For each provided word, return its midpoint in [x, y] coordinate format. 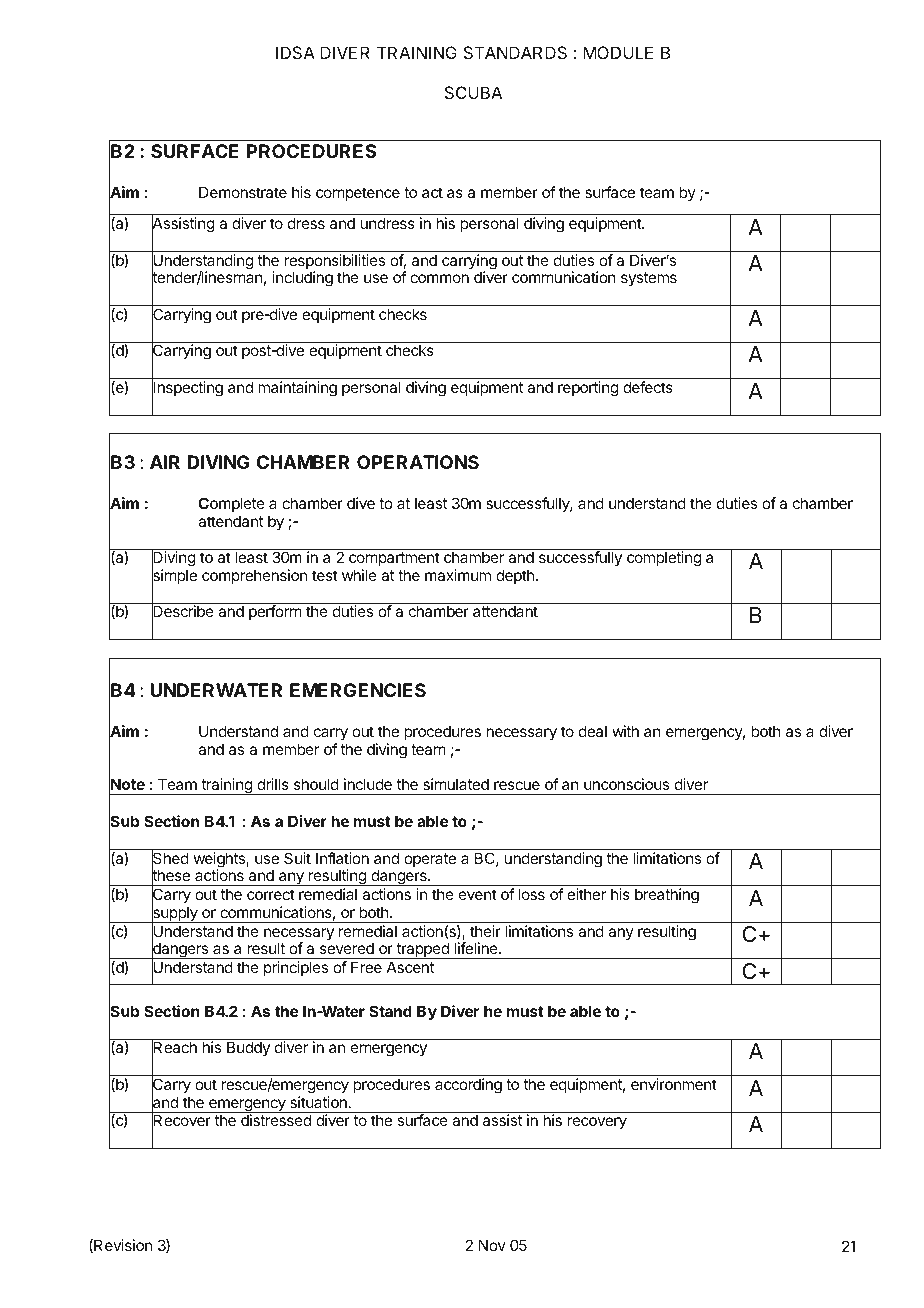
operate [430, 860]
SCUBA [473, 92]
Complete [231, 504]
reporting [588, 389]
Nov [492, 1245]
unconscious [626, 784]
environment [674, 1084]
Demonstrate [243, 192]
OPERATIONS [418, 462]
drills [273, 784]
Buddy [248, 1048]
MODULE [618, 52]
